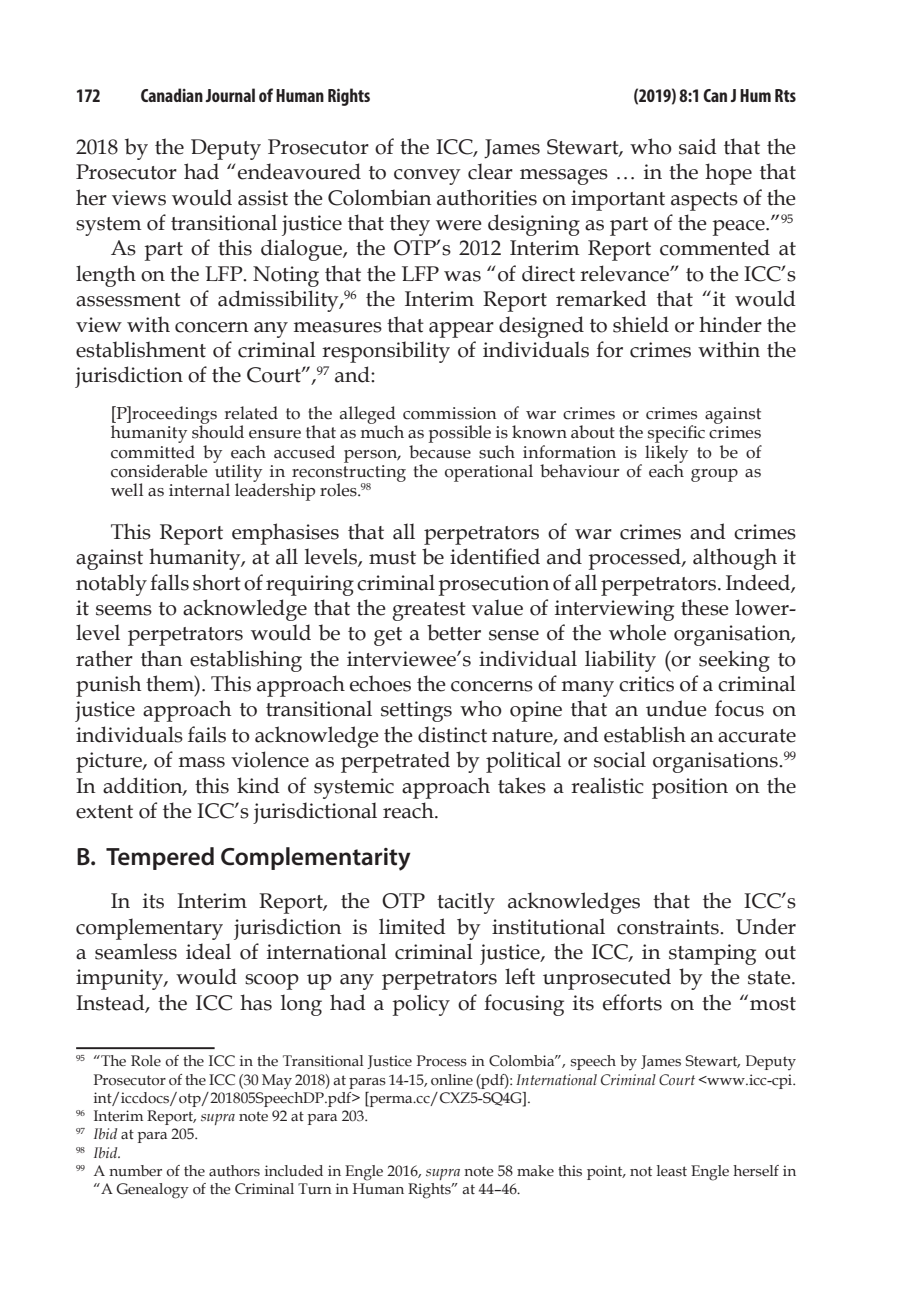 The height and width of the document is (1316, 900). Describe the element at coordinates (698, 146) in the document. I see `said` at that location.
